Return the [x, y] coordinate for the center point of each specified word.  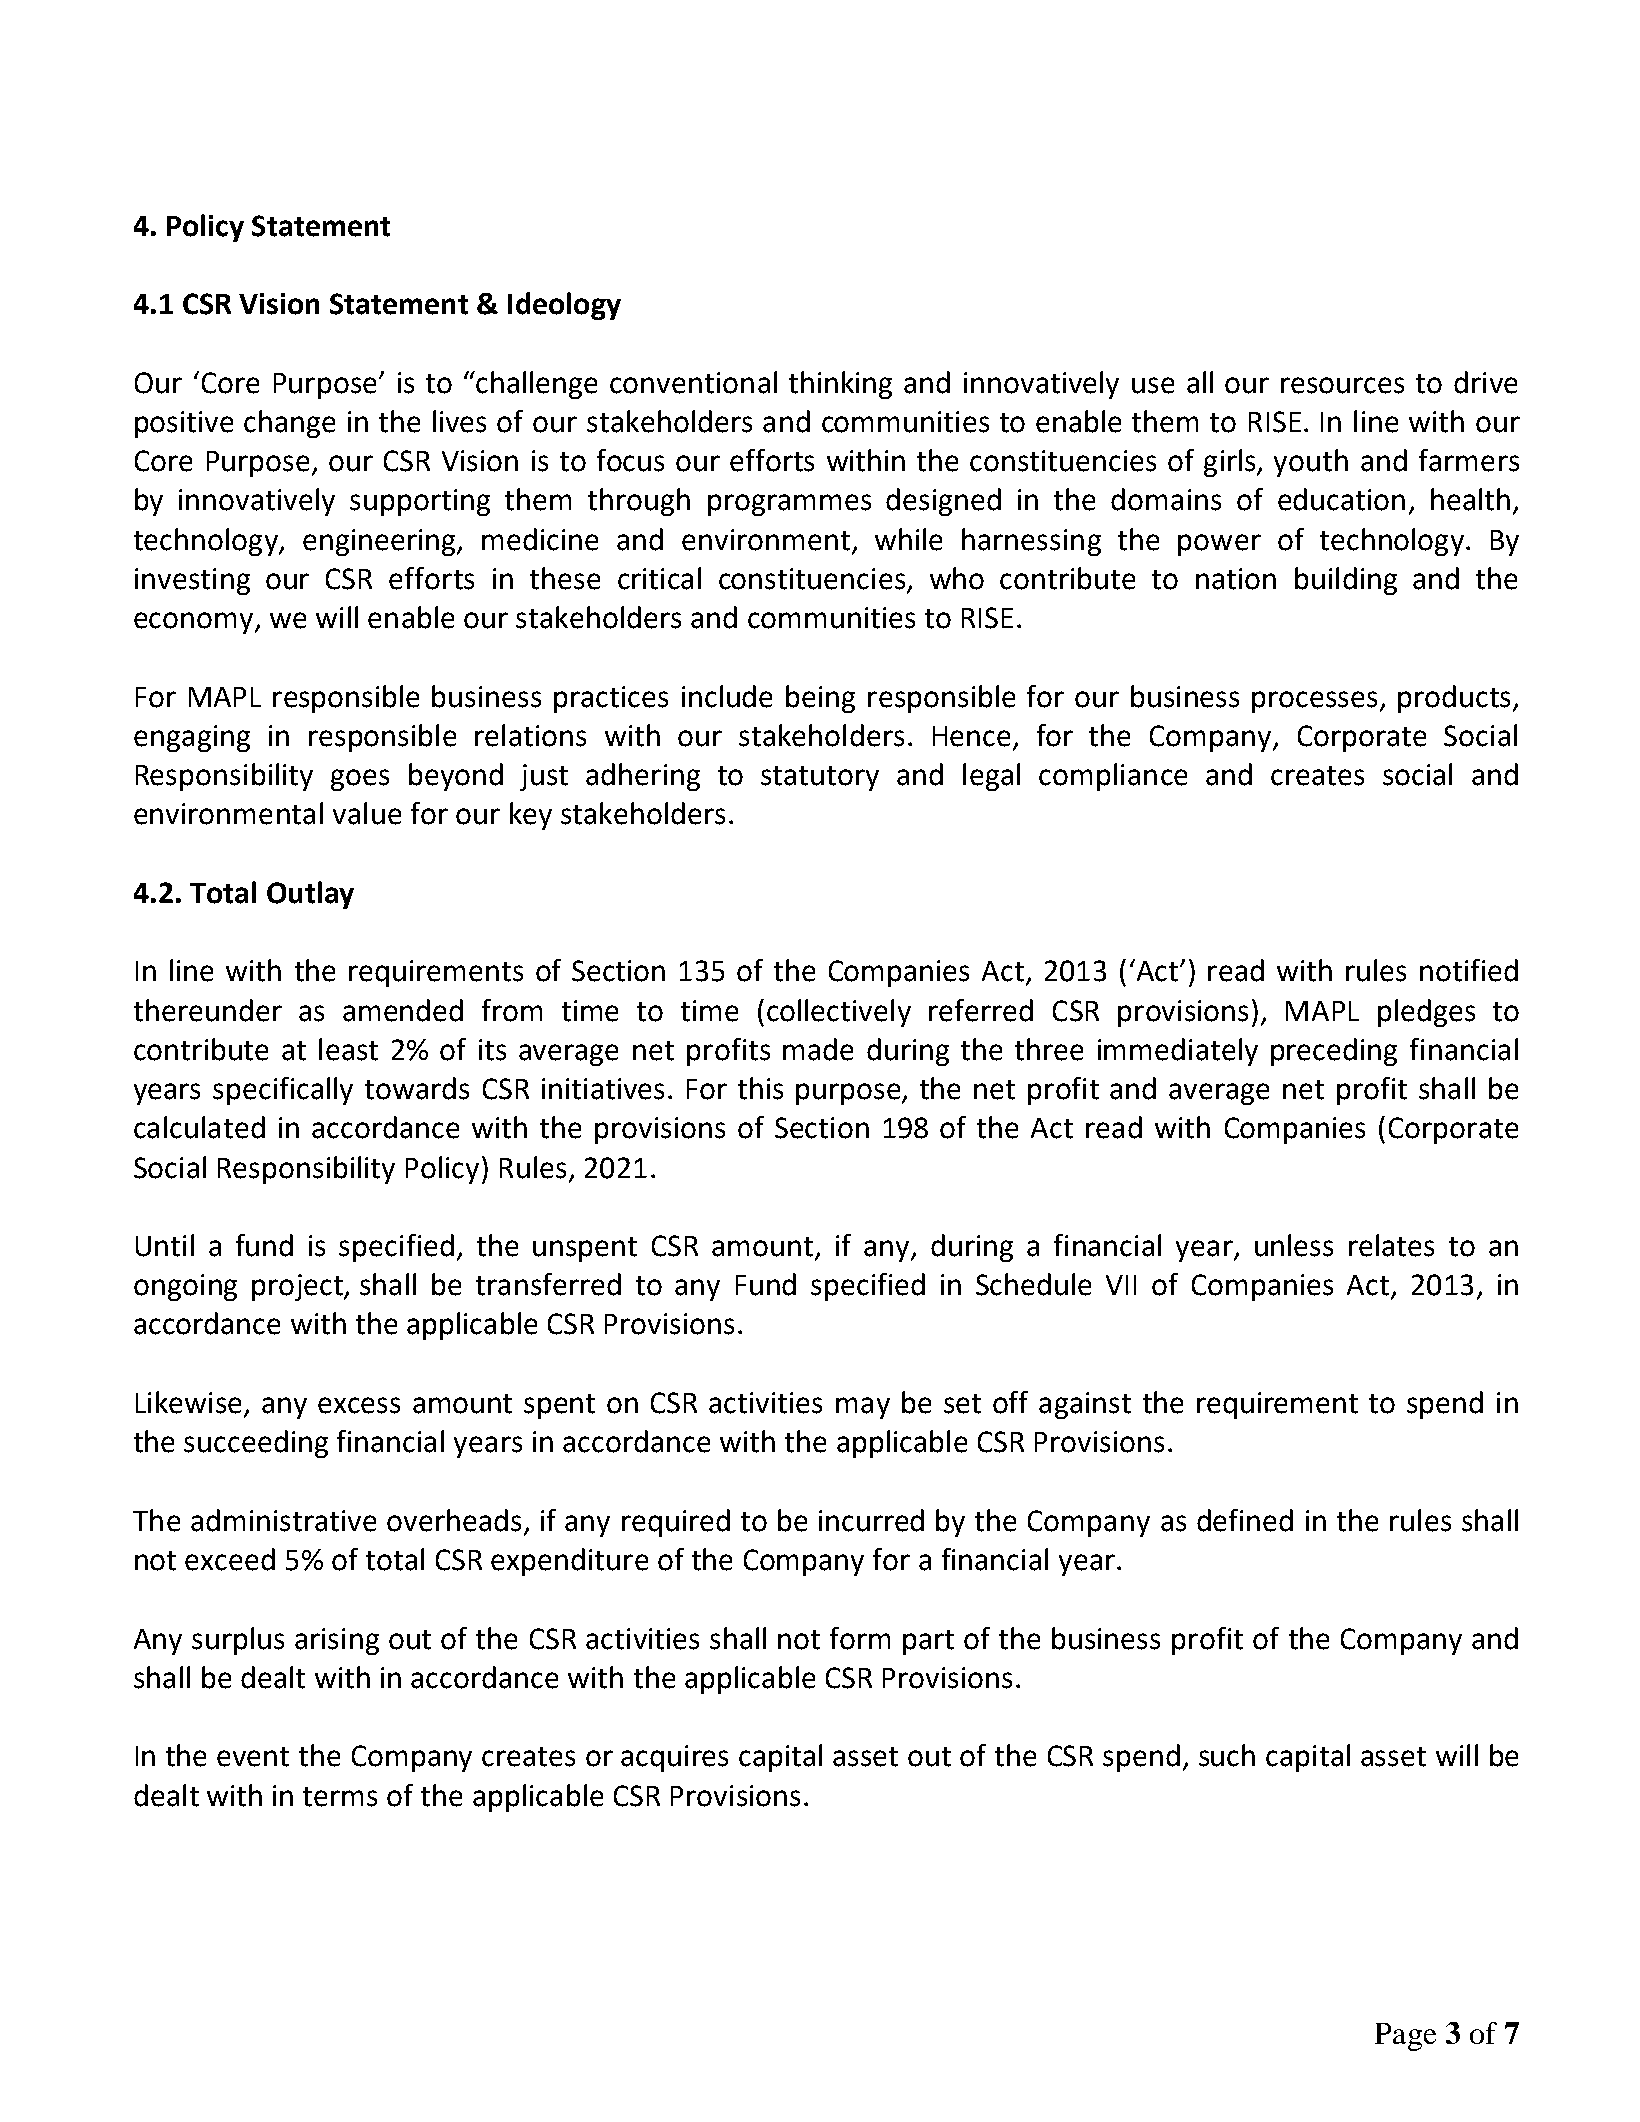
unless [1294, 1245]
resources [1342, 385]
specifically [283, 1091]
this [760, 1088]
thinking [840, 385]
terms [340, 1797]
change [289, 424]
